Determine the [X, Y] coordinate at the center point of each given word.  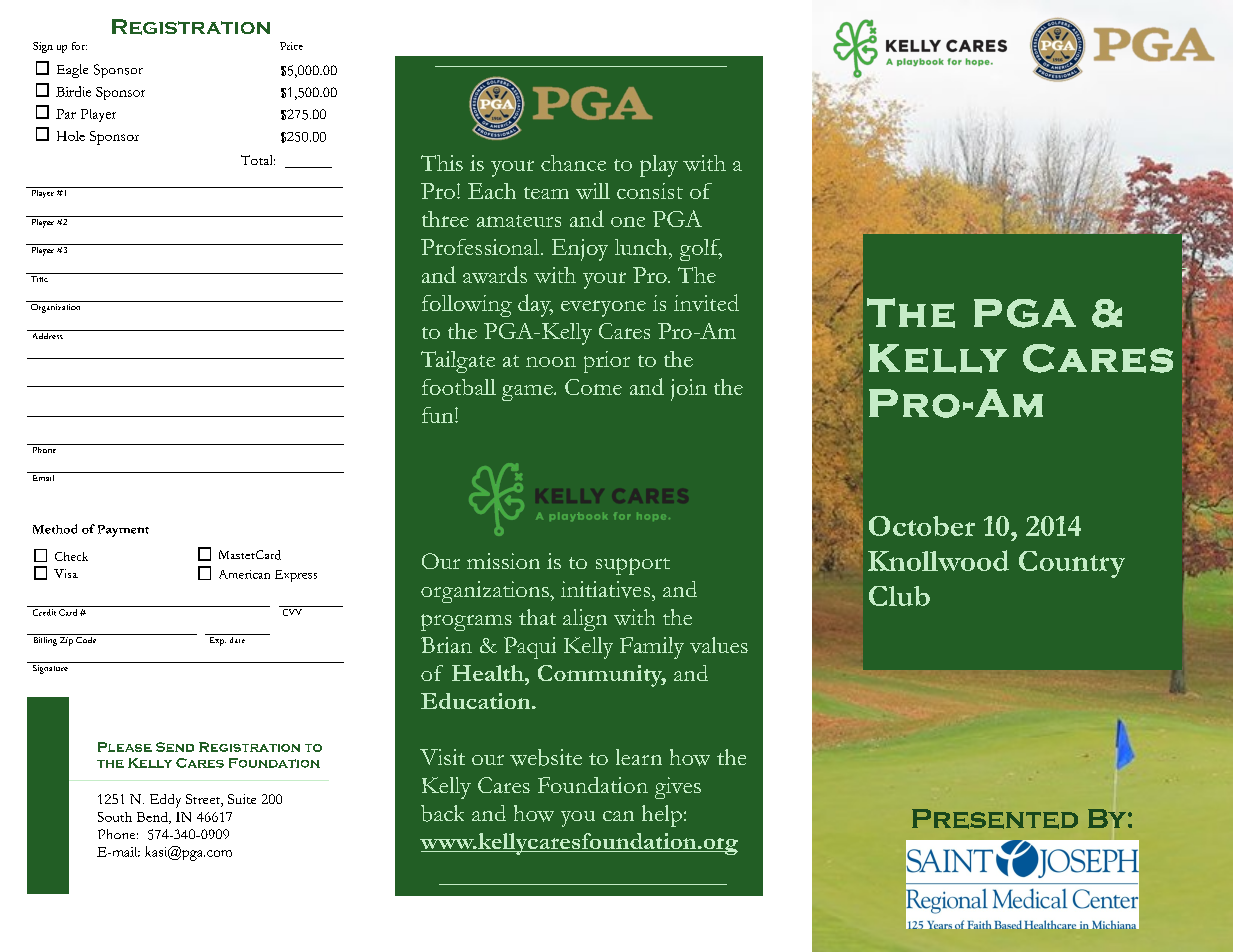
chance [573, 163]
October [922, 526]
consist [650, 191]
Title [39, 277]
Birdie [73, 91]
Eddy [165, 801]
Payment [123, 531]
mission [503, 561]
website [546, 757]
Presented [995, 819]
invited [706, 302]
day [535, 305]
